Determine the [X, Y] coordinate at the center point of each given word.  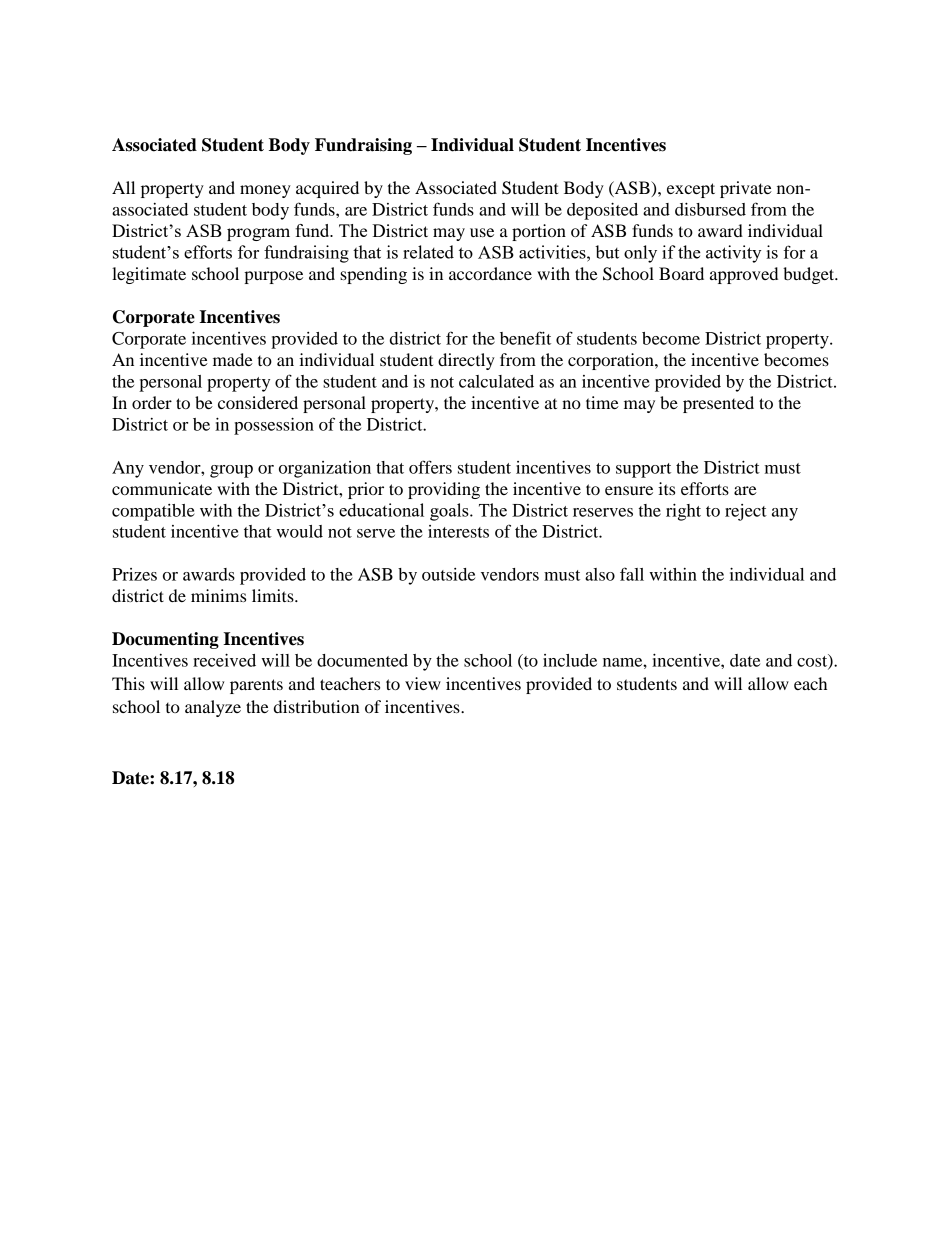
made [233, 359]
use [482, 232]
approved [744, 275]
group [231, 471]
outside [448, 574]
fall [632, 574]
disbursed [710, 209]
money [265, 191]
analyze [213, 708]
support [643, 470]
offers [430, 467]
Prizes [134, 574]
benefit [525, 338]
